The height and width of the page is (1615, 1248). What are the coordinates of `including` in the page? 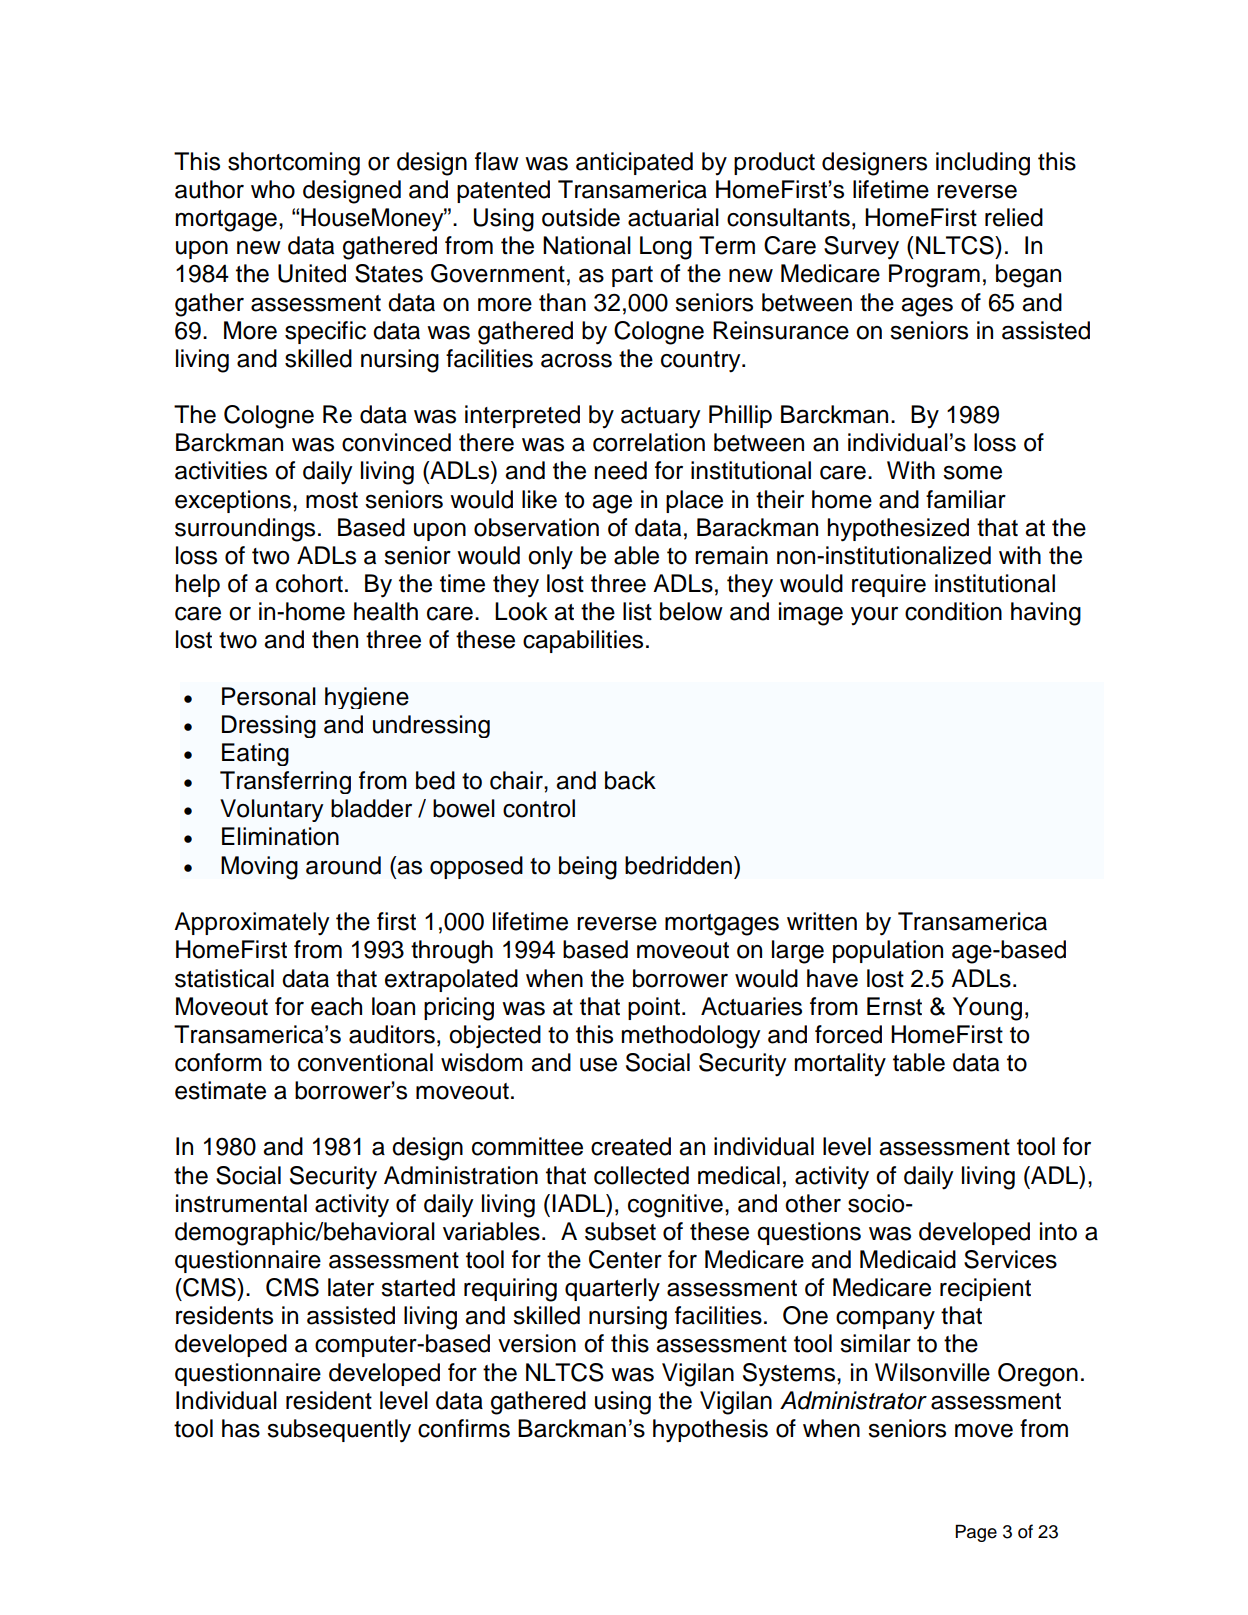 It's located at (983, 164).
